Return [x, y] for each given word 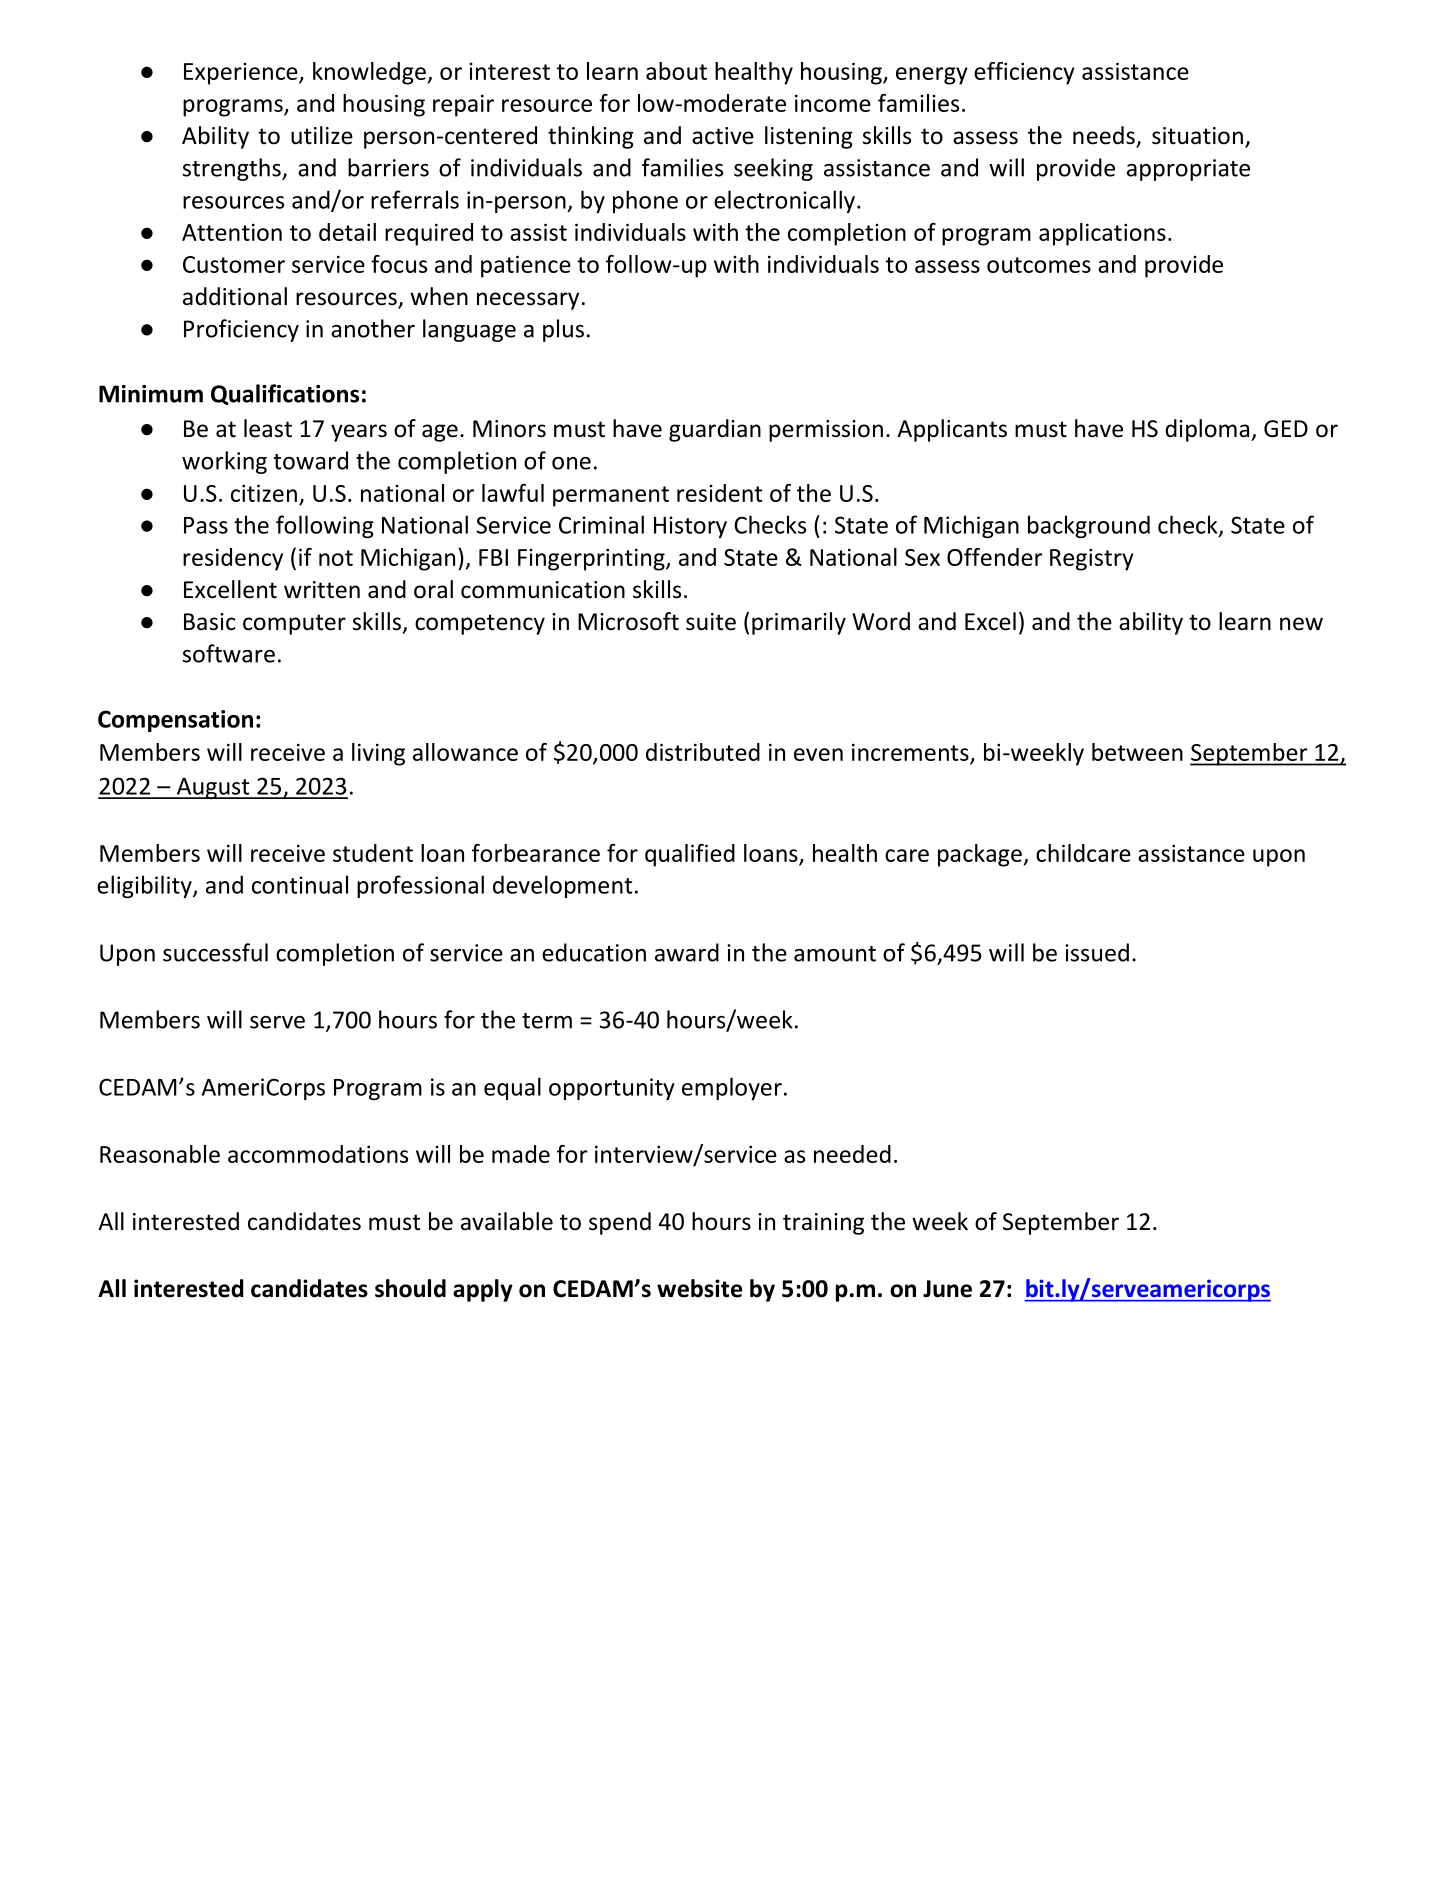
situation [1197, 136]
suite [711, 622]
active [723, 136]
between [1137, 752]
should [410, 1288]
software [228, 653]
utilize [322, 135]
